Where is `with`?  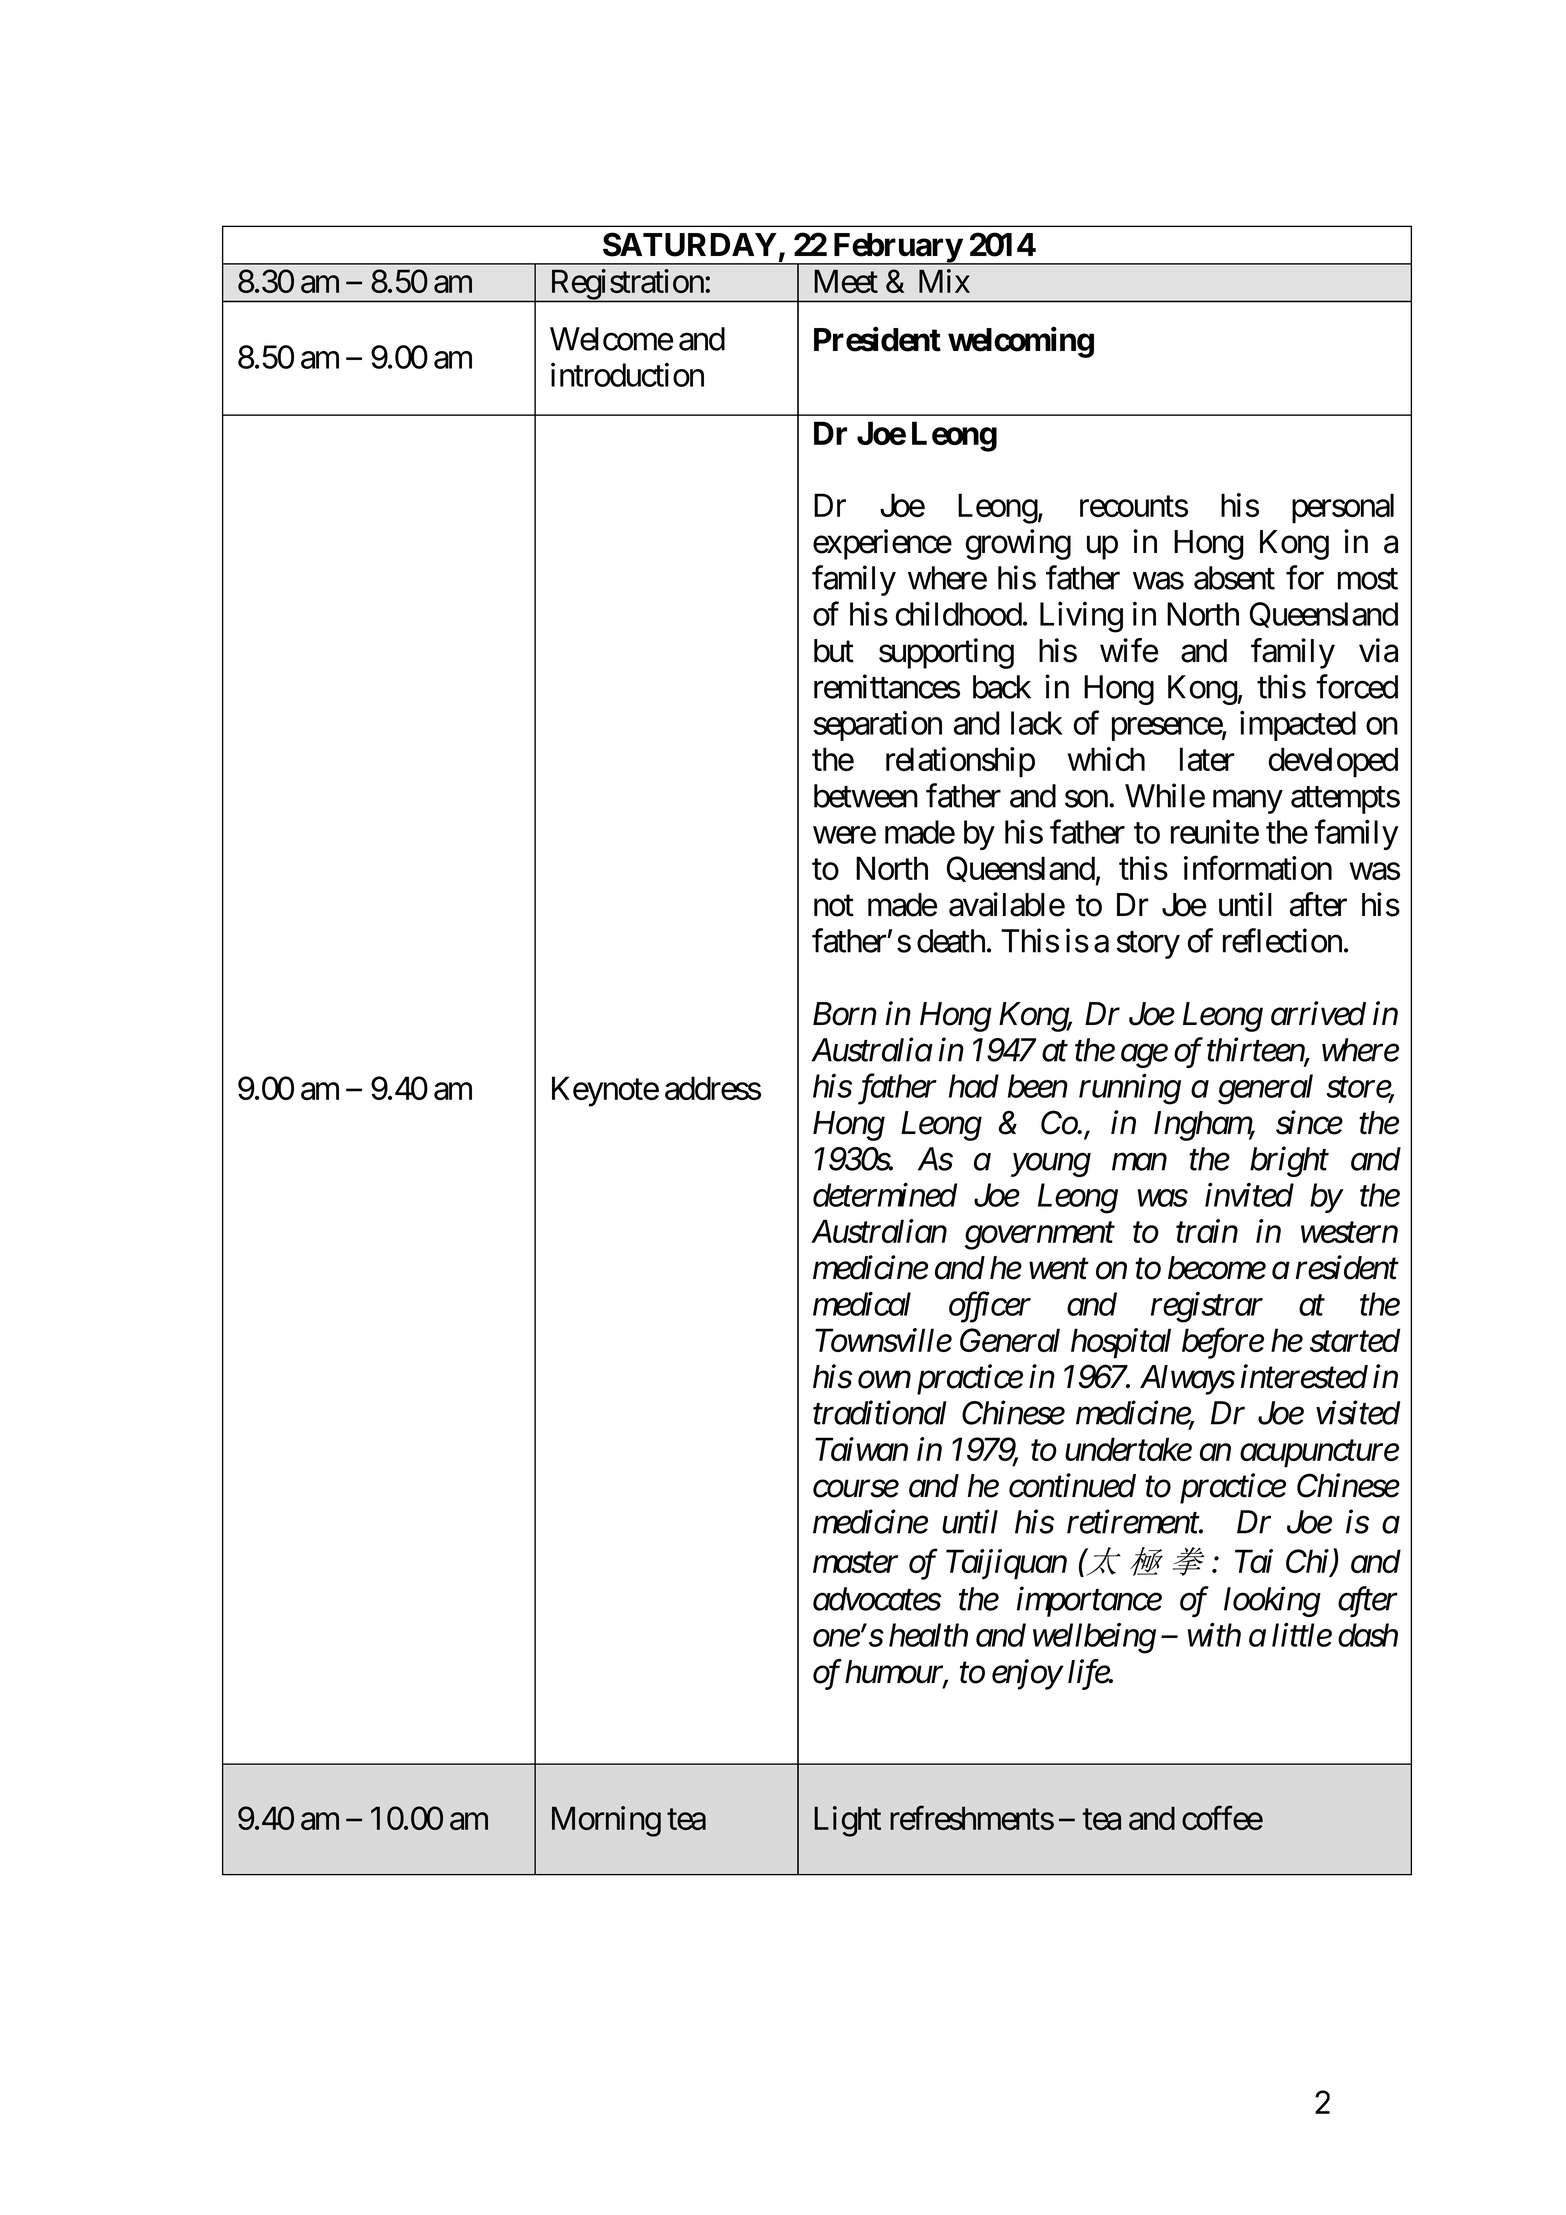 with is located at coordinates (1214, 1635).
